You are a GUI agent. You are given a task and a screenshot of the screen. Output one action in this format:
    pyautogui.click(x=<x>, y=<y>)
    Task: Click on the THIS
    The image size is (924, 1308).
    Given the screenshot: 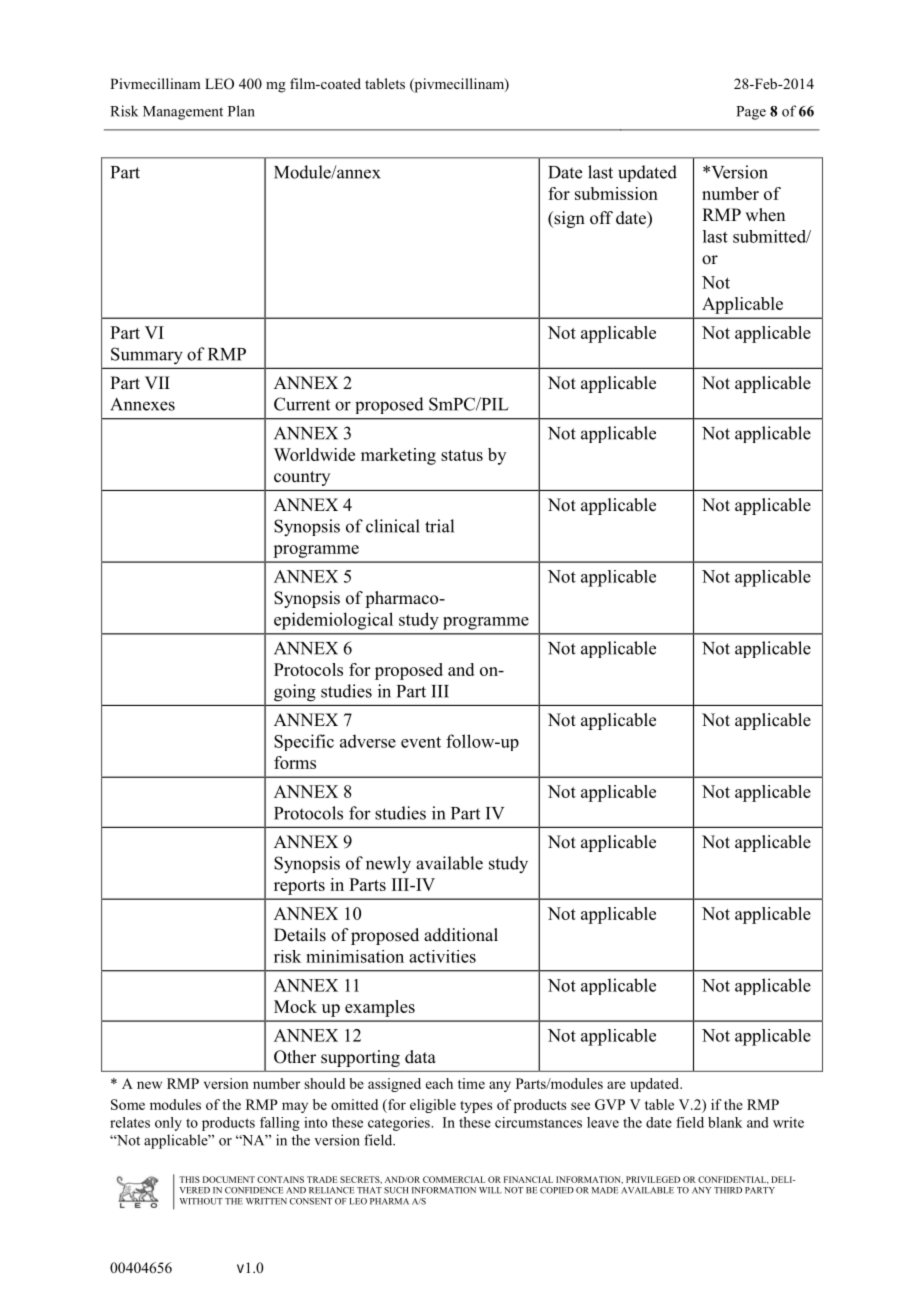 What is the action you would take?
    pyautogui.click(x=189, y=1179)
